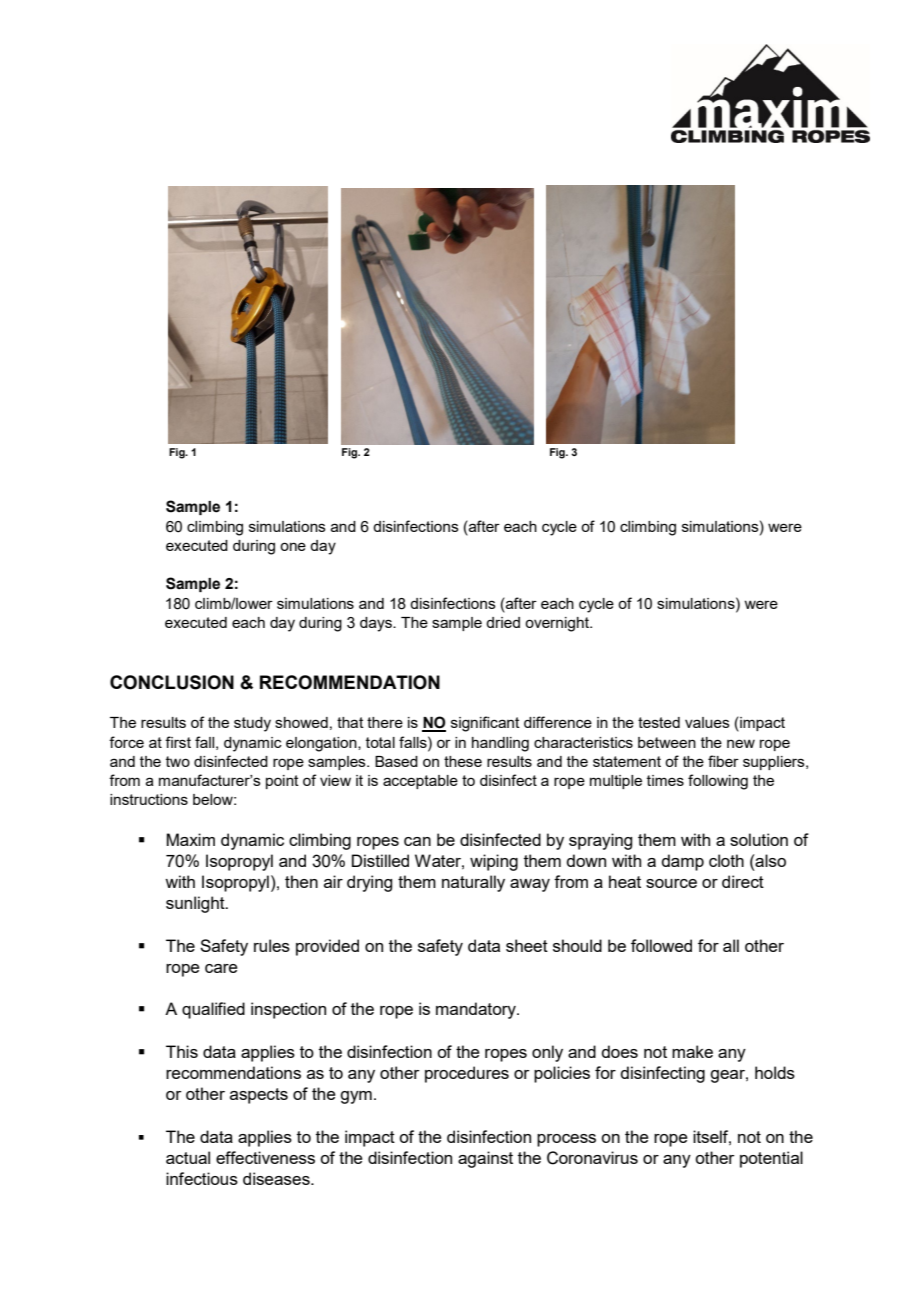  What do you see at coordinates (485, 1159) in the document?
I see `against` at bounding box center [485, 1159].
